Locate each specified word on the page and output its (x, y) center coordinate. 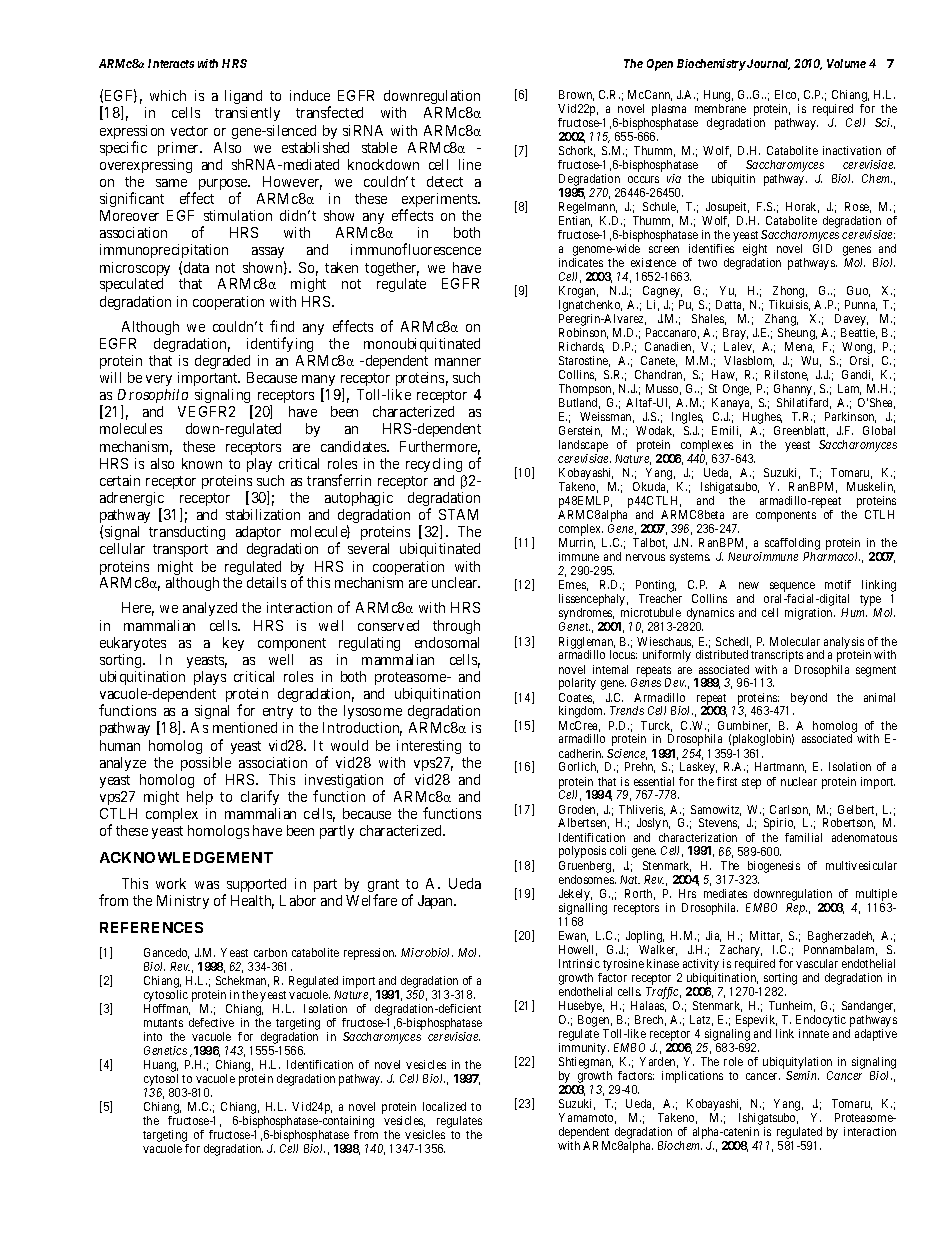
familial (803, 837)
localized (444, 1106)
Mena (799, 347)
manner (458, 362)
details (266, 582)
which (168, 95)
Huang (161, 1066)
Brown (576, 95)
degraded (222, 362)
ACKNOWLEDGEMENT (186, 857)
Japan (436, 902)
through (456, 627)
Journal (767, 64)
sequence (792, 588)
